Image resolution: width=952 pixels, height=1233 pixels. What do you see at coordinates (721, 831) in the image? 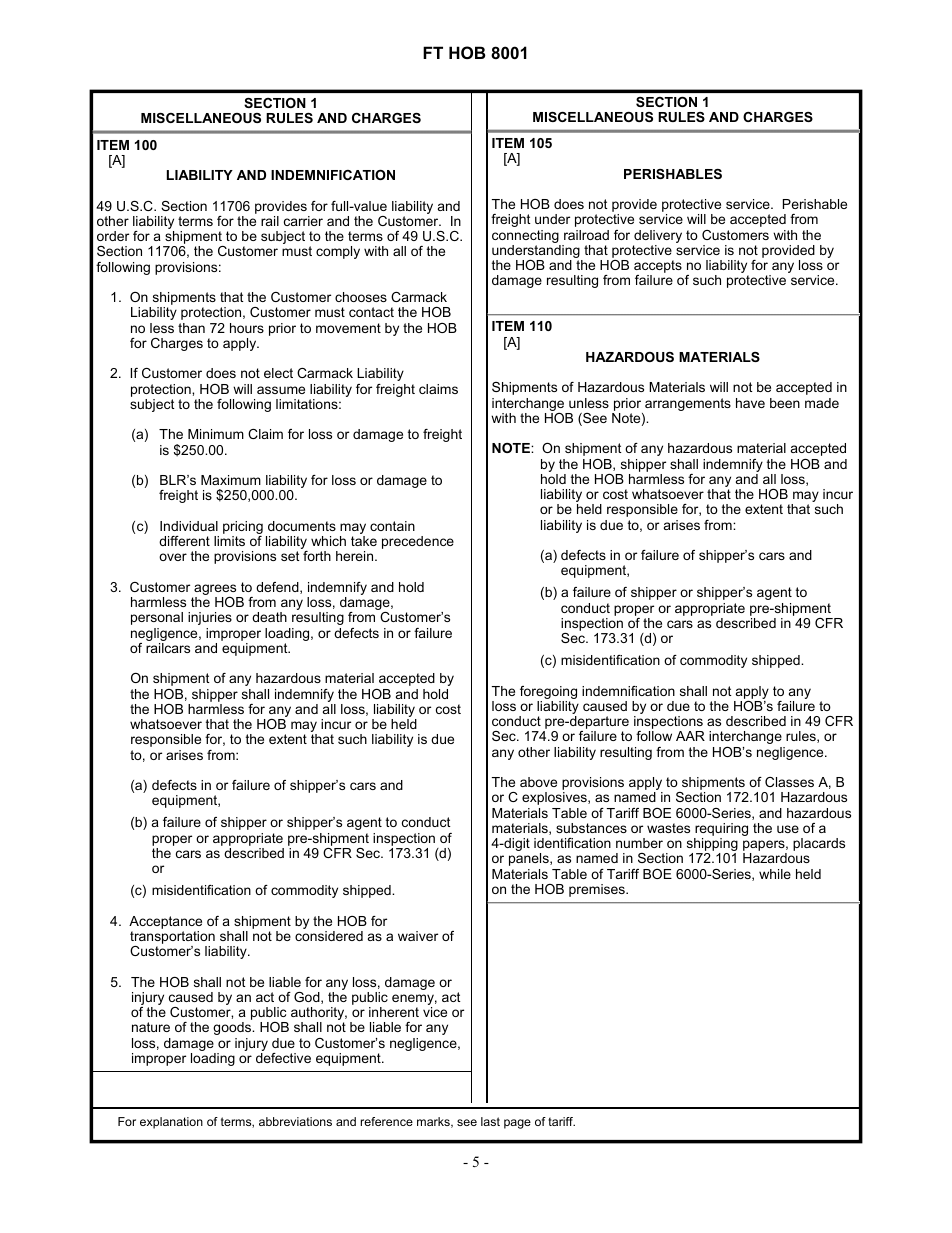
I see `requiring` at bounding box center [721, 831].
